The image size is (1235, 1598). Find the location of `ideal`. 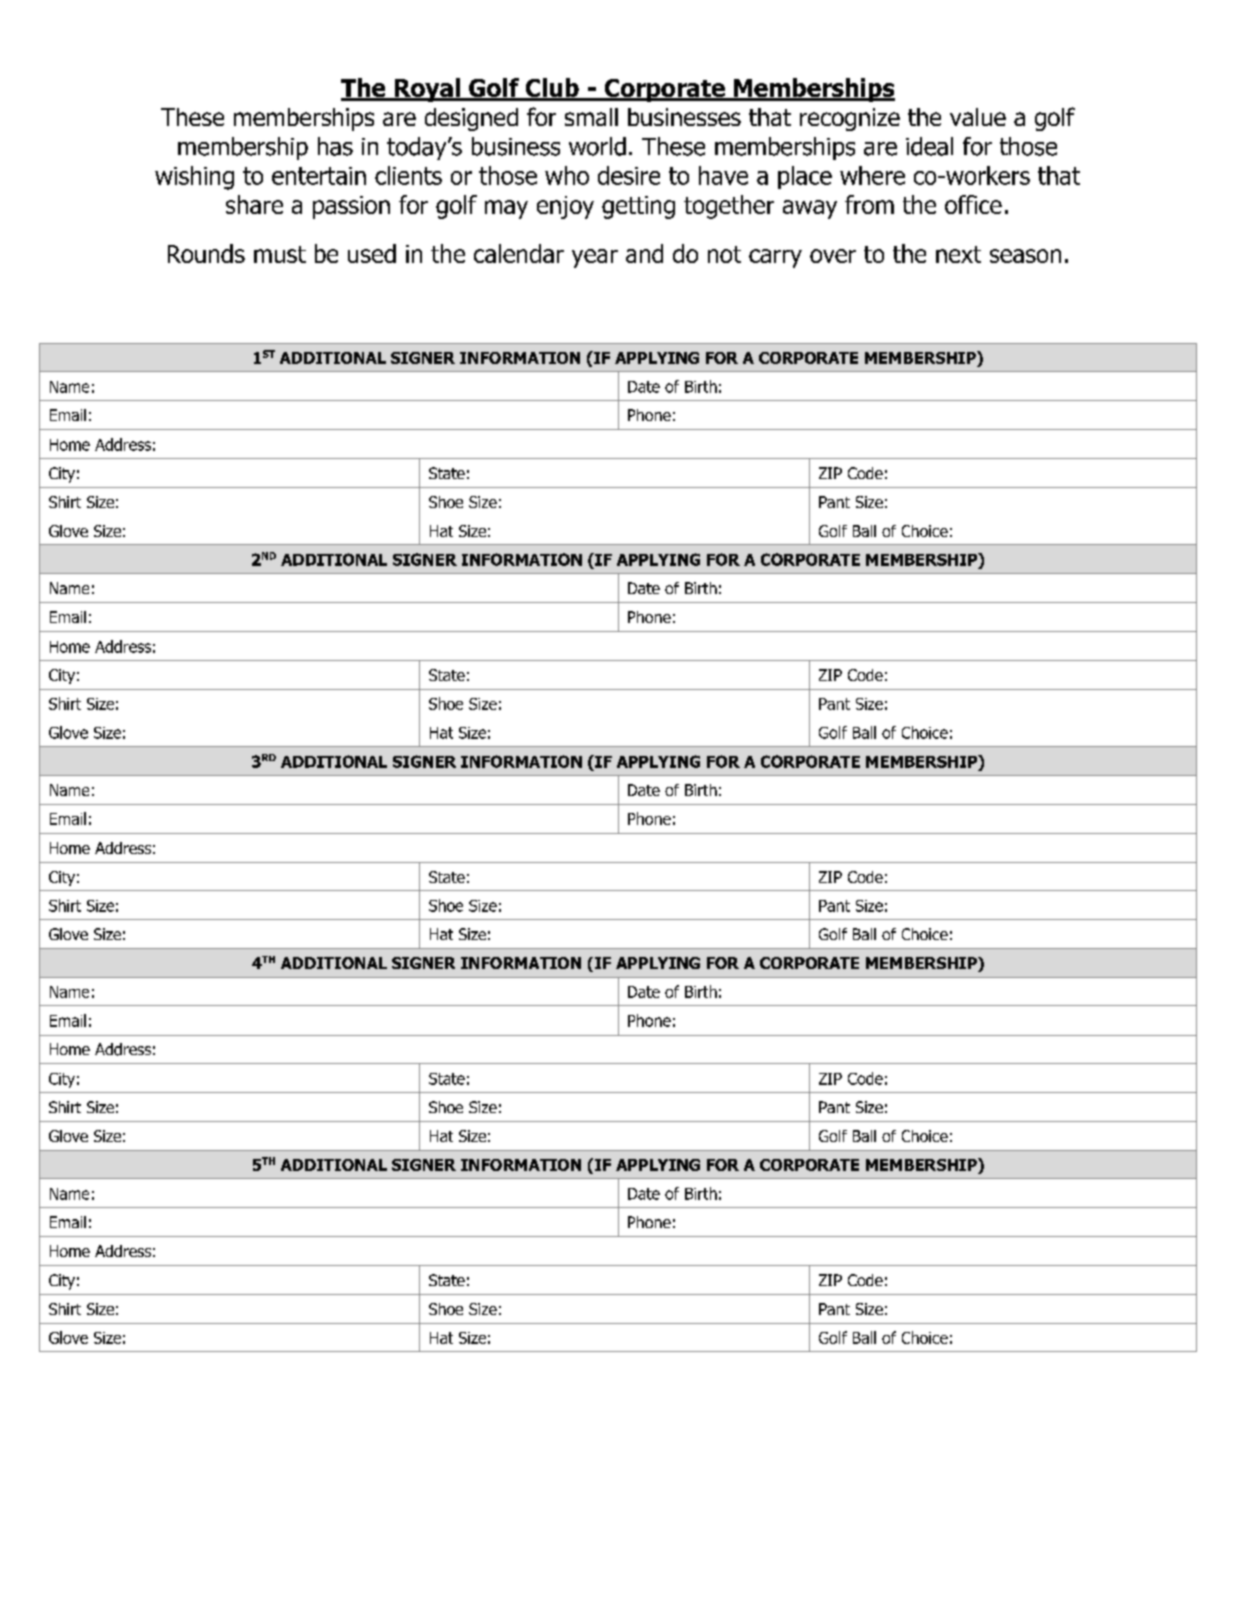

ideal is located at coordinates (929, 146).
